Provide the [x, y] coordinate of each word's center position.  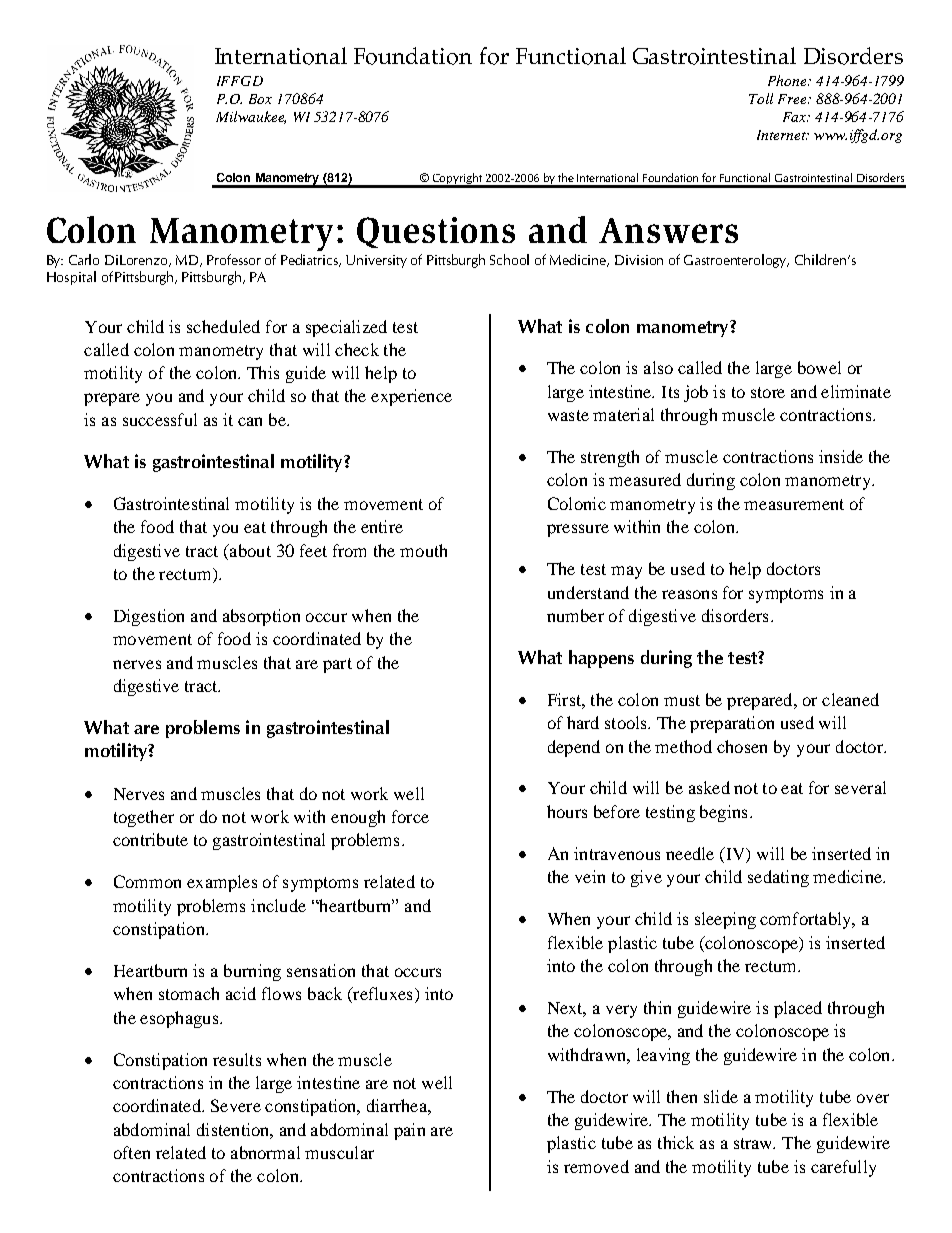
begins [723, 813]
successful [160, 419]
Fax [796, 117]
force [410, 816]
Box [260, 99]
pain [409, 1131]
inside [841, 456]
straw [754, 1143]
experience [411, 397]
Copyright [457, 180]
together [144, 818]
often [132, 1152]
